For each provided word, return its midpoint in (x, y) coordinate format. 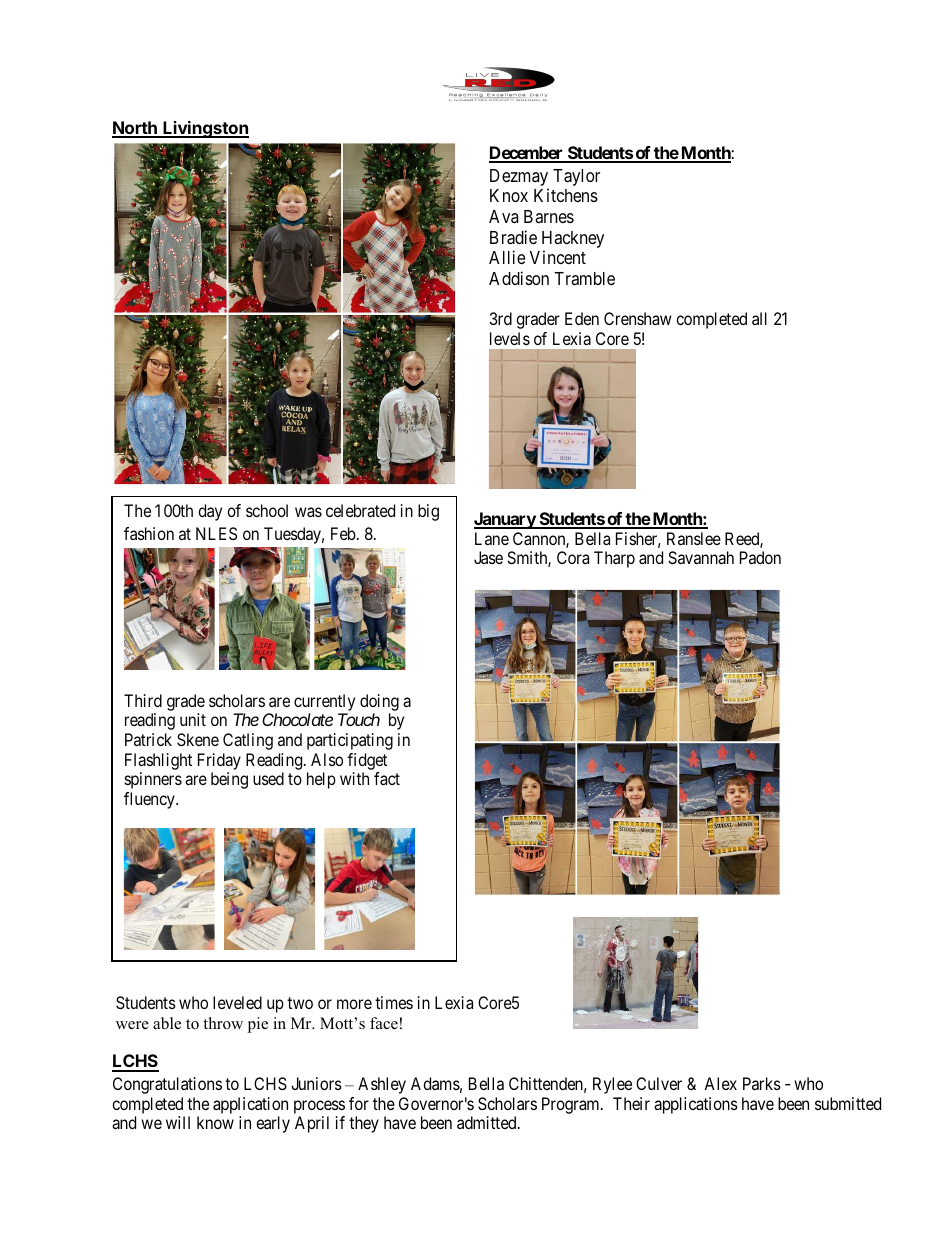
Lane (492, 538)
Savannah (701, 557)
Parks (762, 1083)
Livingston (205, 129)
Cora (573, 557)
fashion (149, 533)
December (527, 154)
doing (379, 702)
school (267, 510)
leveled (237, 1002)
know (215, 1122)
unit (193, 719)
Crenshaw (638, 318)
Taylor (576, 177)
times (394, 1002)
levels (510, 338)
